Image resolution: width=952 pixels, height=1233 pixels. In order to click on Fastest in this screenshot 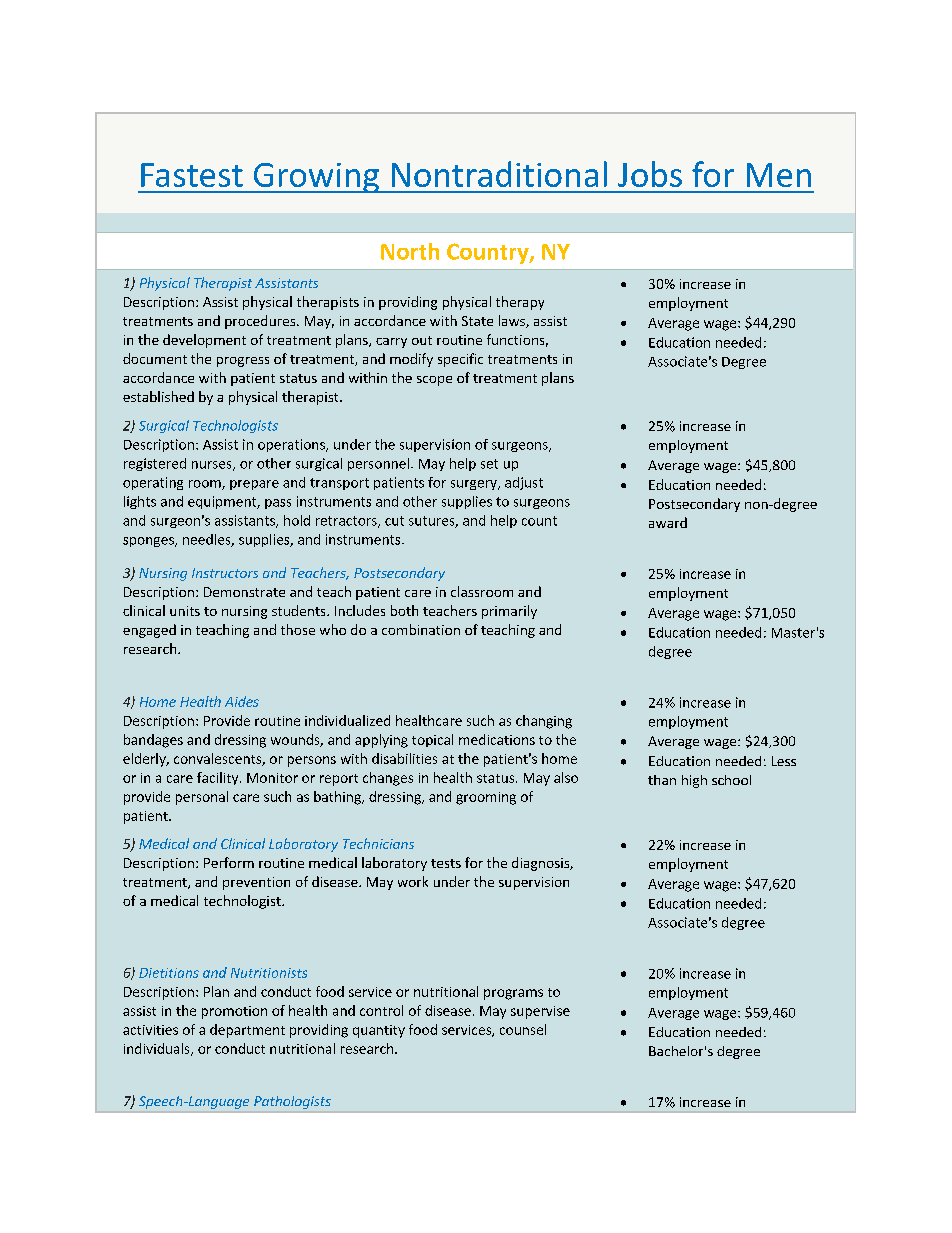, I will do `click(192, 175)`.
